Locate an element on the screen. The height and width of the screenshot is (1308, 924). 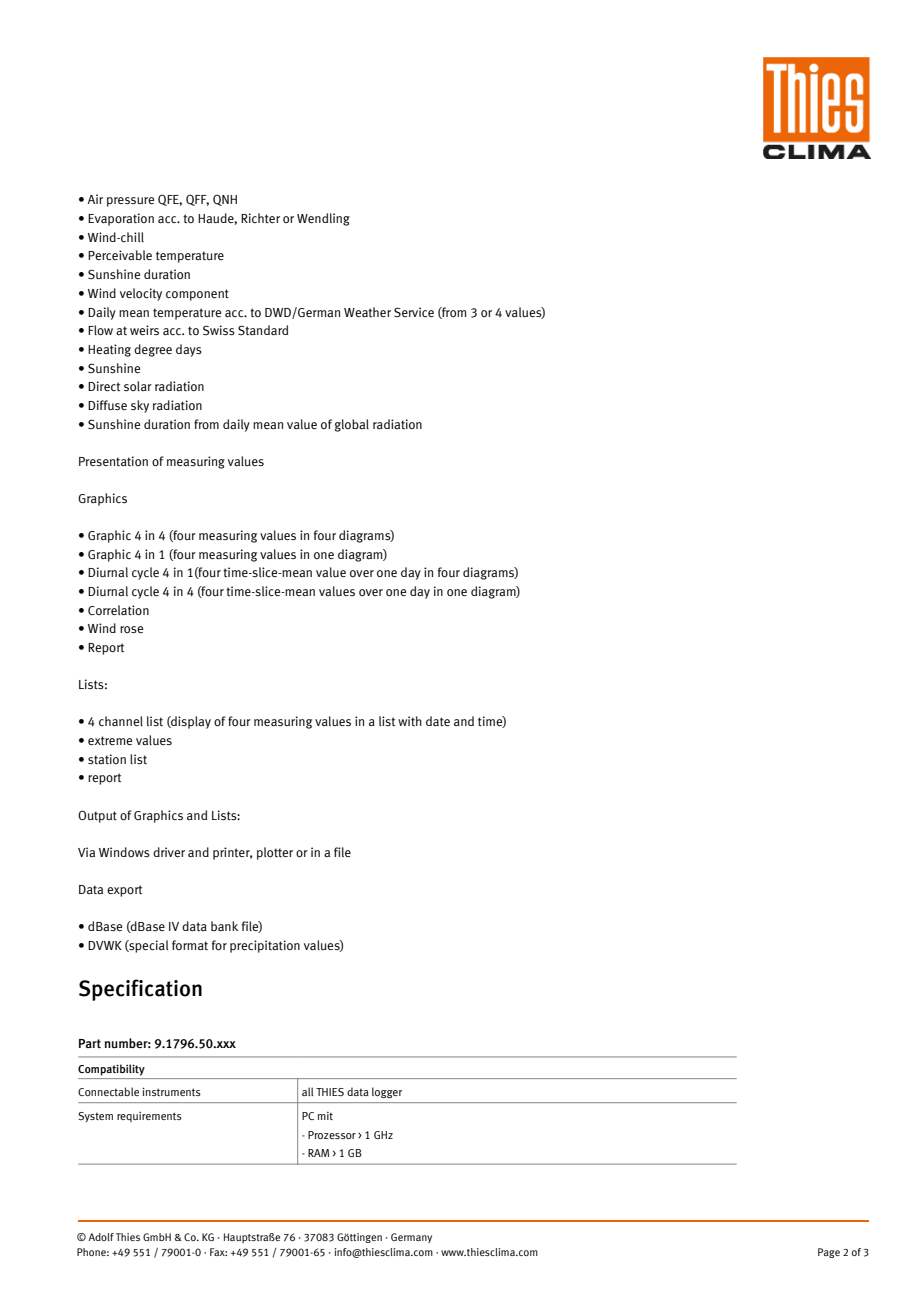
date is located at coordinates (438, 721).
